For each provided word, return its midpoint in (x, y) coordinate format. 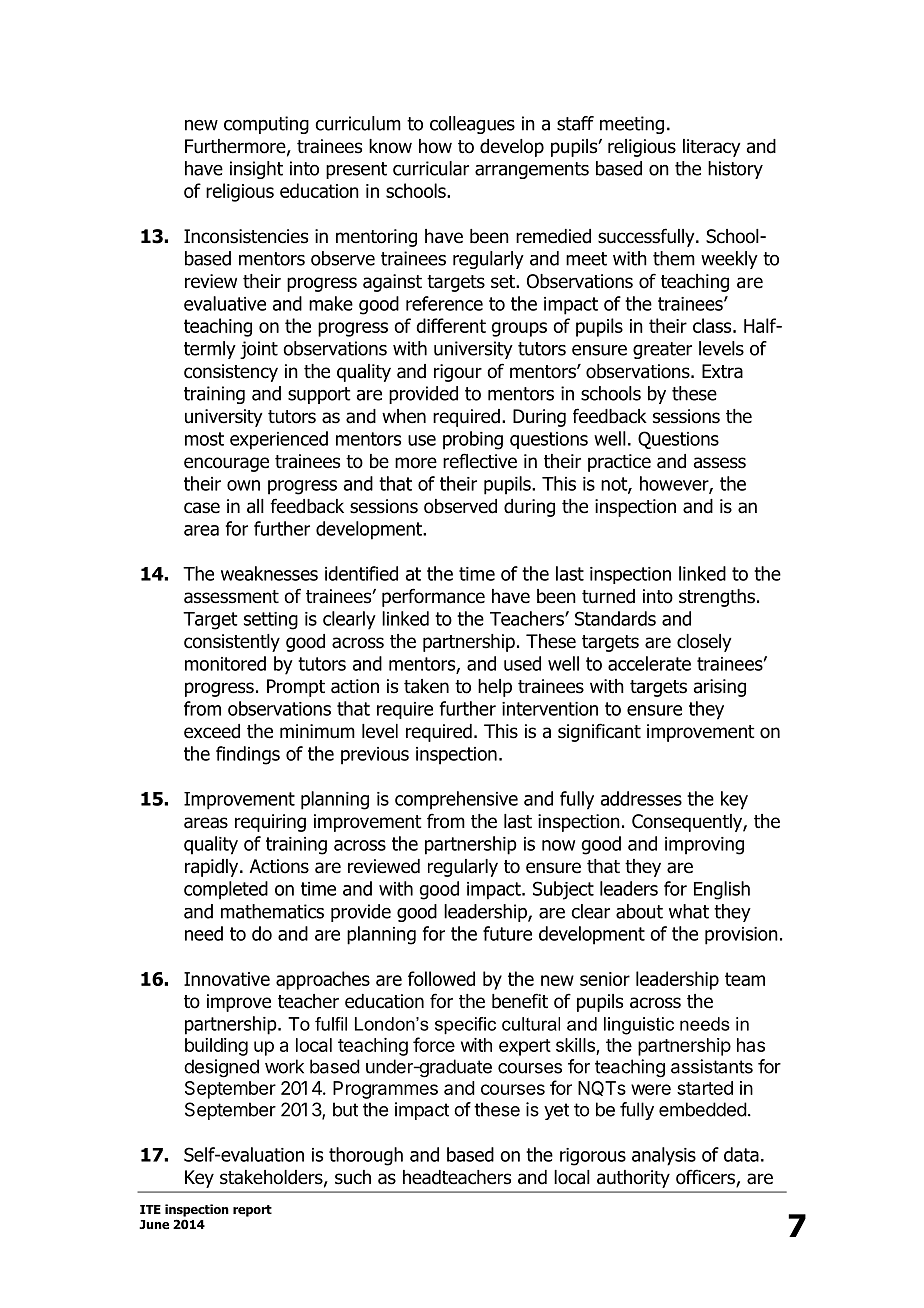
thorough (366, 1156)
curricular (431, 168)
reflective (480, 461)
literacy (712, 148)
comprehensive (456, 800)
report (252, 1211)
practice (619, 463)
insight (256, 170)
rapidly (213, 868)
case (202, 508)
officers (706, 1178)
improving (704, 846)
